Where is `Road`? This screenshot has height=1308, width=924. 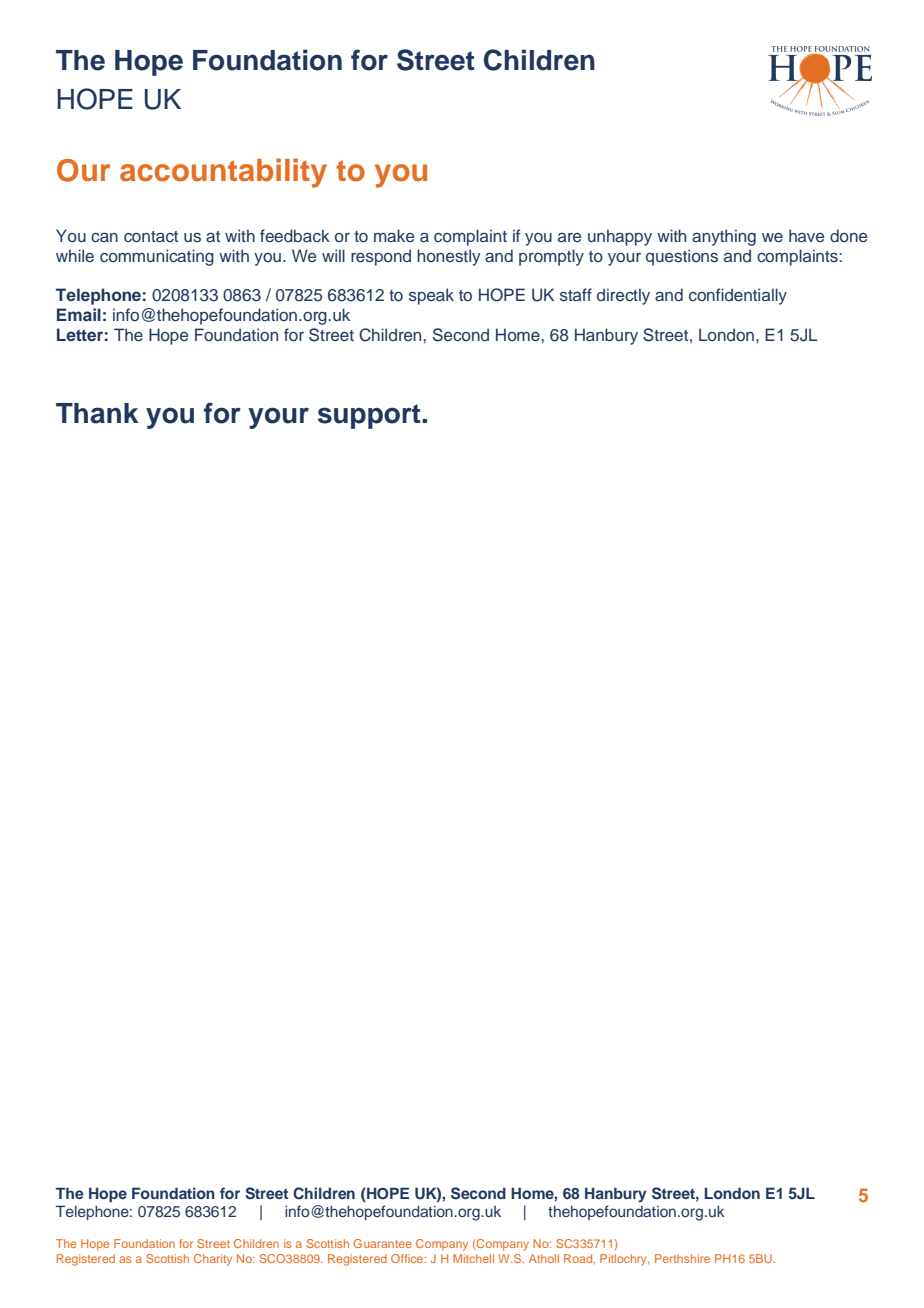 Road is located at coordinates (579, 1259).
